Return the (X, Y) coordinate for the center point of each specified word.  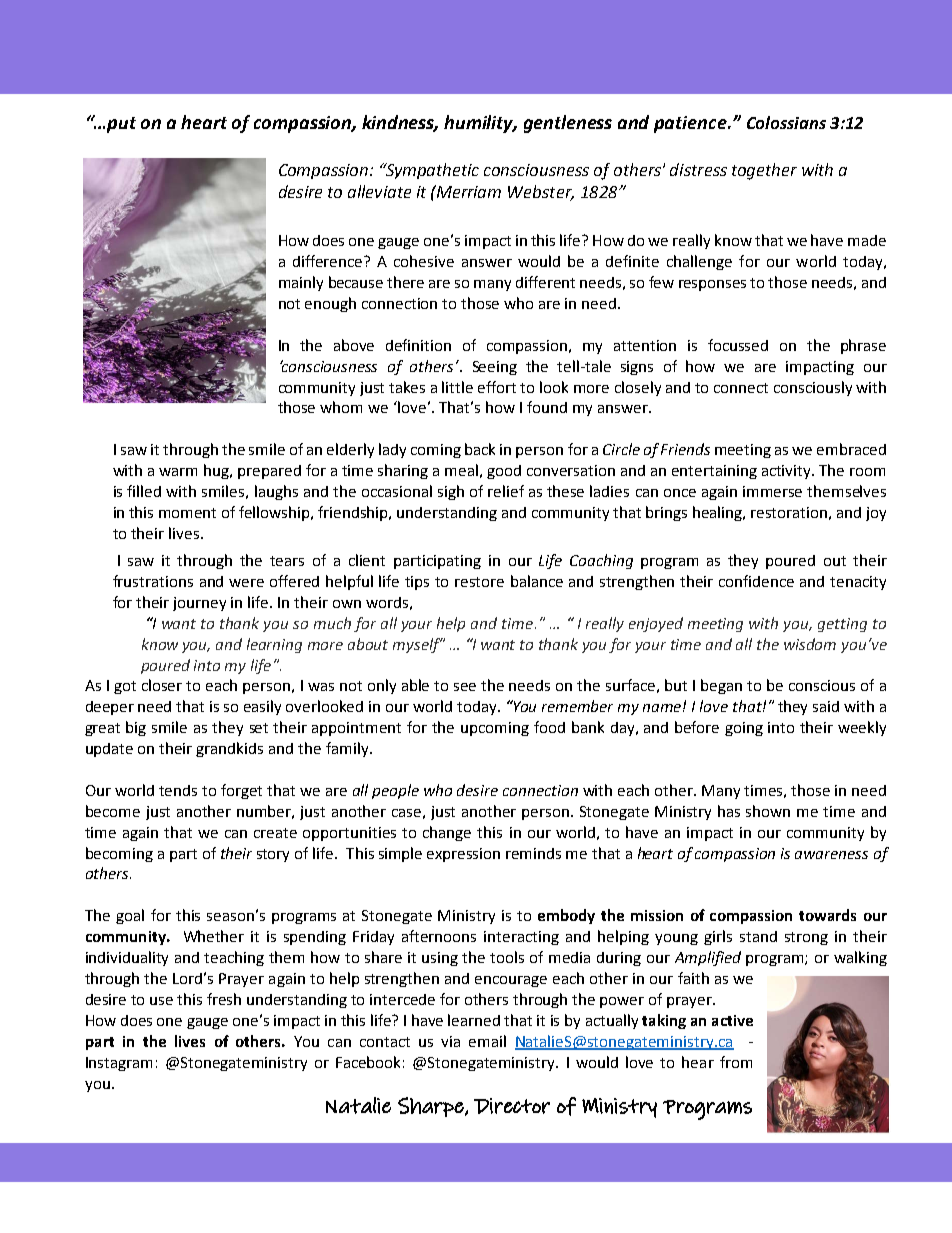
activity (788, 472)
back (480, 449)
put (121, 125)
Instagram (119, 1064)
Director (512, 1106)
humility (480, 124)
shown (768, 811)
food (549, 727)
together (764, 171)
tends (178, 790)
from (736, 1062)
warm (178, 472)
